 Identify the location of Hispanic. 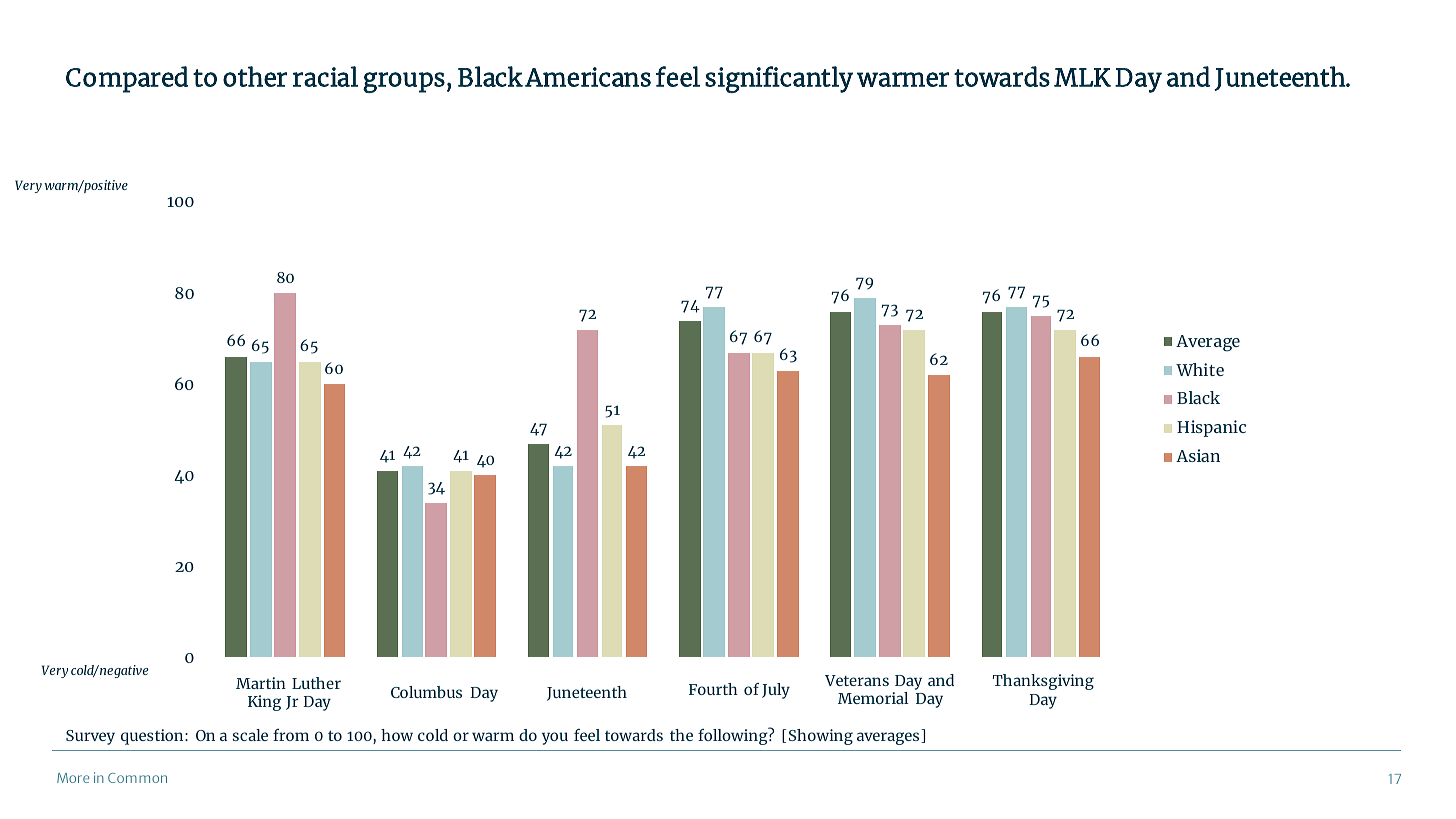
(1211, 428).
